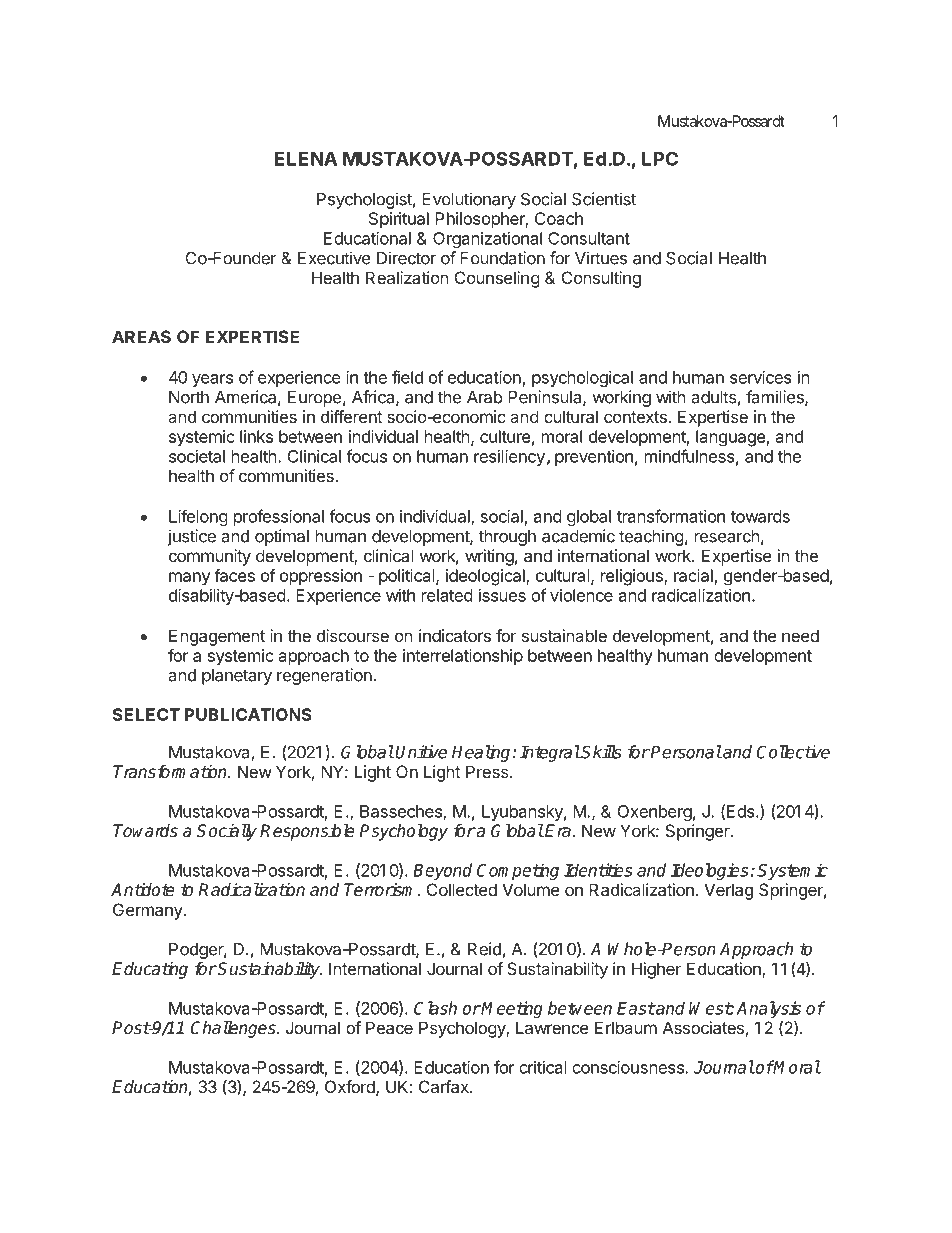 Image resolution: width=952 pixels, height=1233 pixels. What do you see at coordinates (435, 1008) in the page?
I see `Clash` at bounding box center [435, 1008].
